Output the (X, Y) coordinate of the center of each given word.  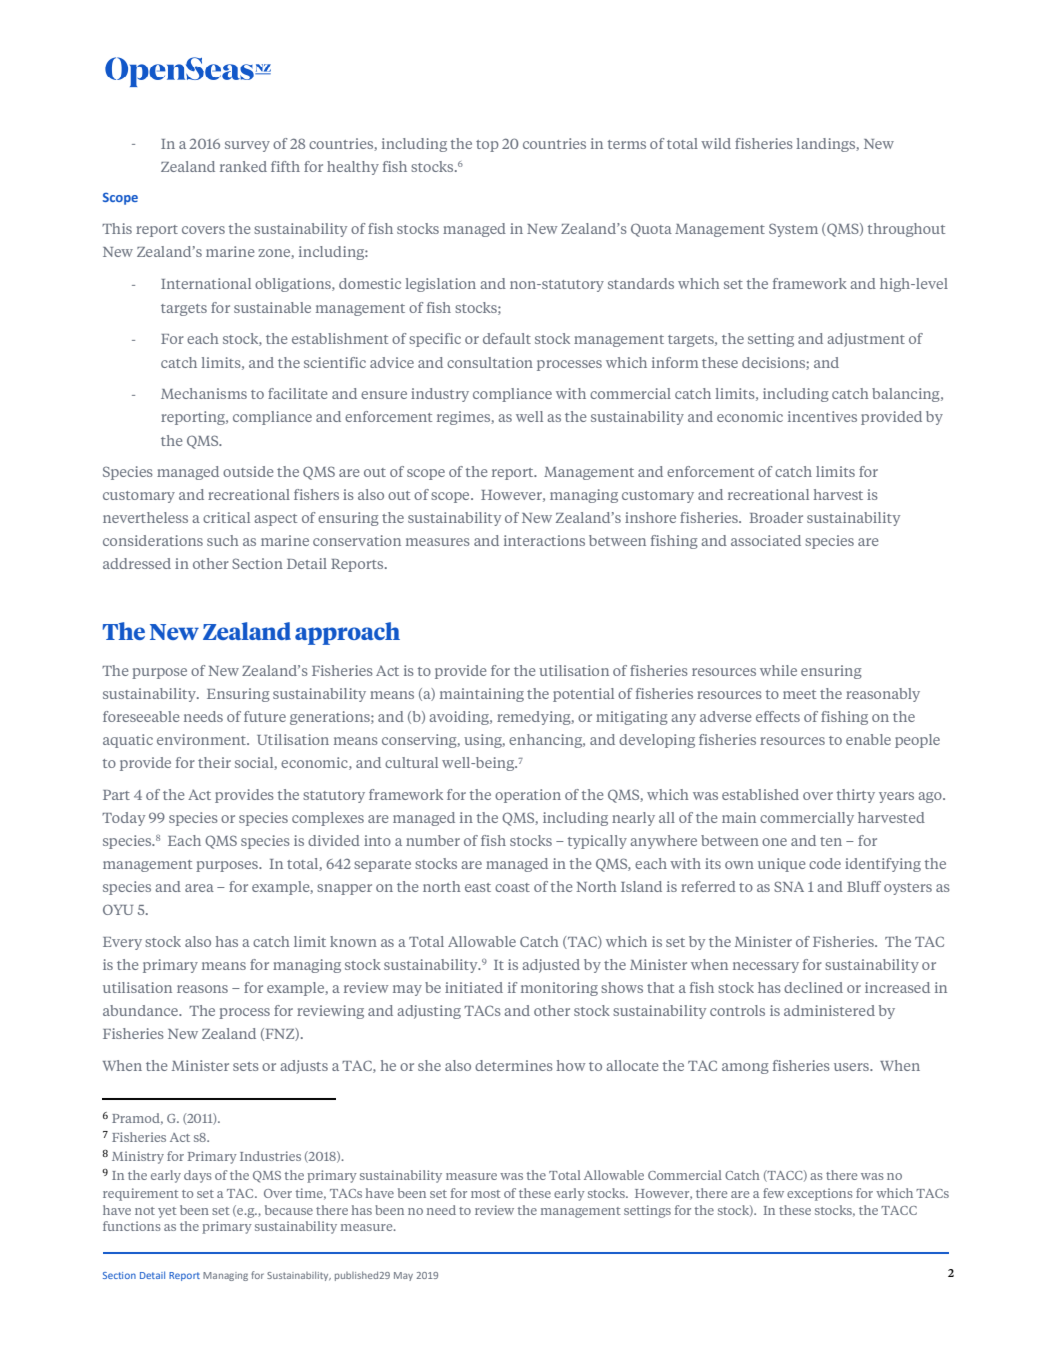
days (198, 1176)
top (487, 146)
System (793, 230)
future (265, 716)
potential (583, 695)
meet (799, 694)
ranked (243, 166)
